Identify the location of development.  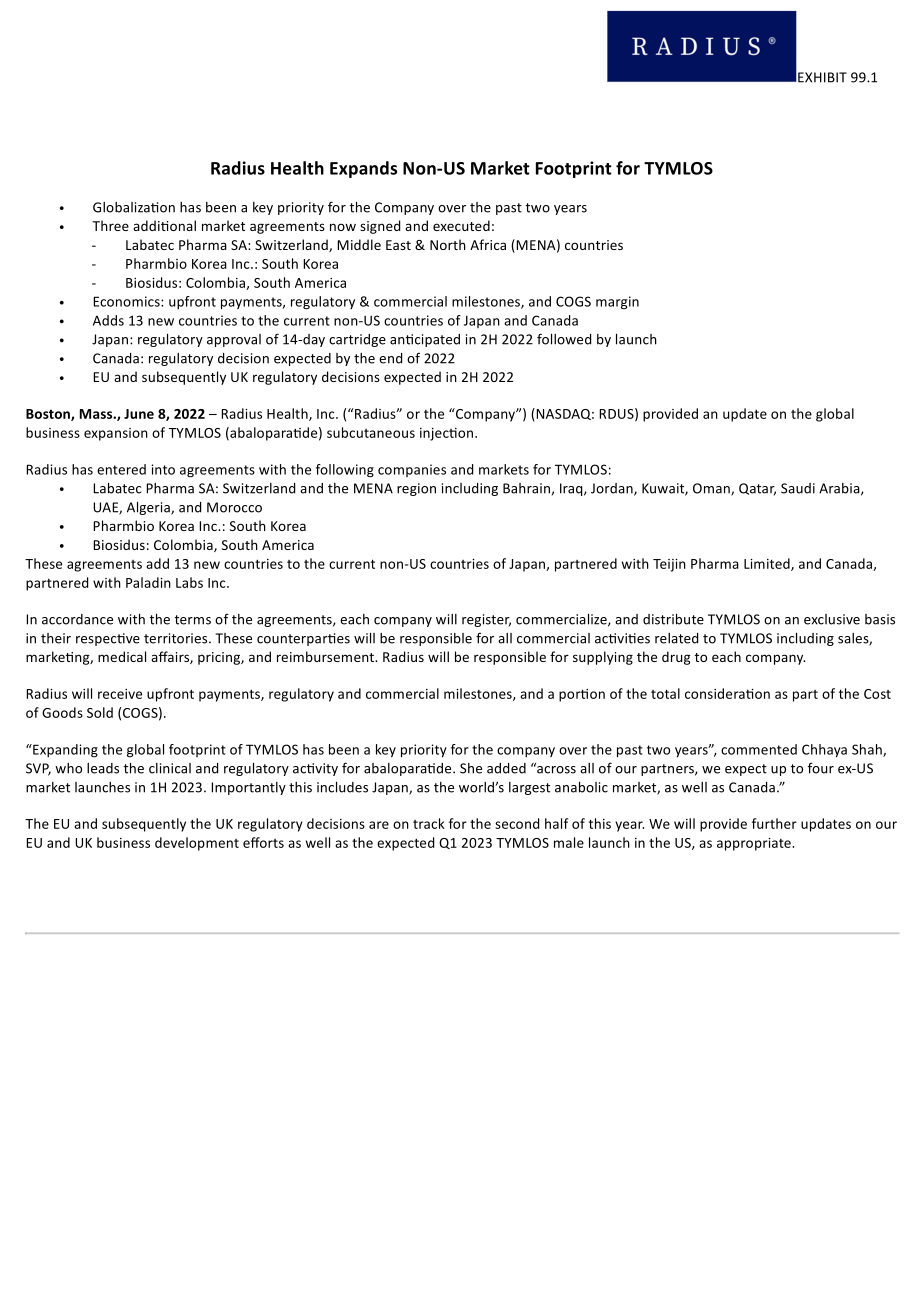
(197, 844).
